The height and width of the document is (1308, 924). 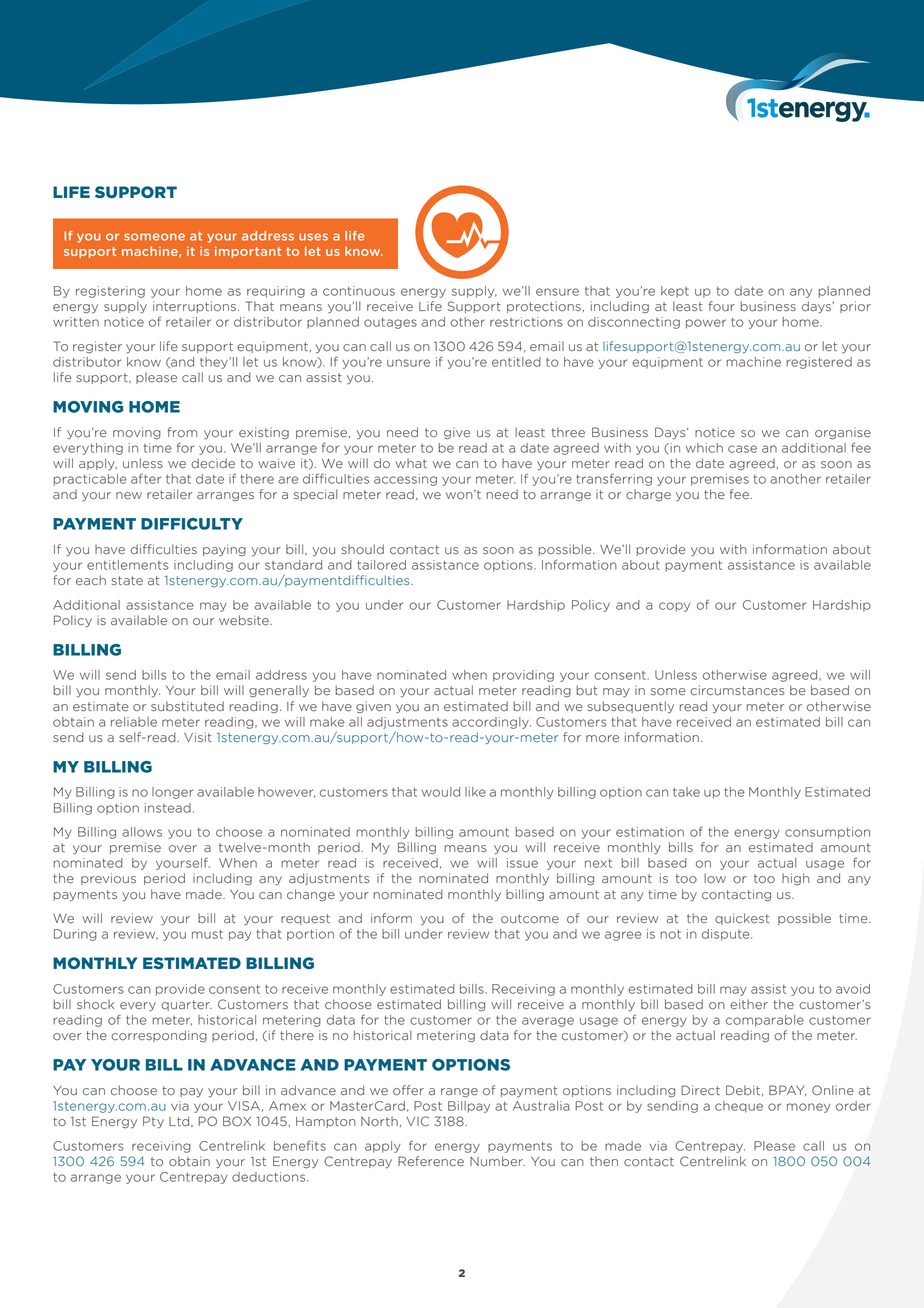 What do you see at coordinates (497, 1161) in the document?
I see `Number` at bounding box center [497, 1161].
